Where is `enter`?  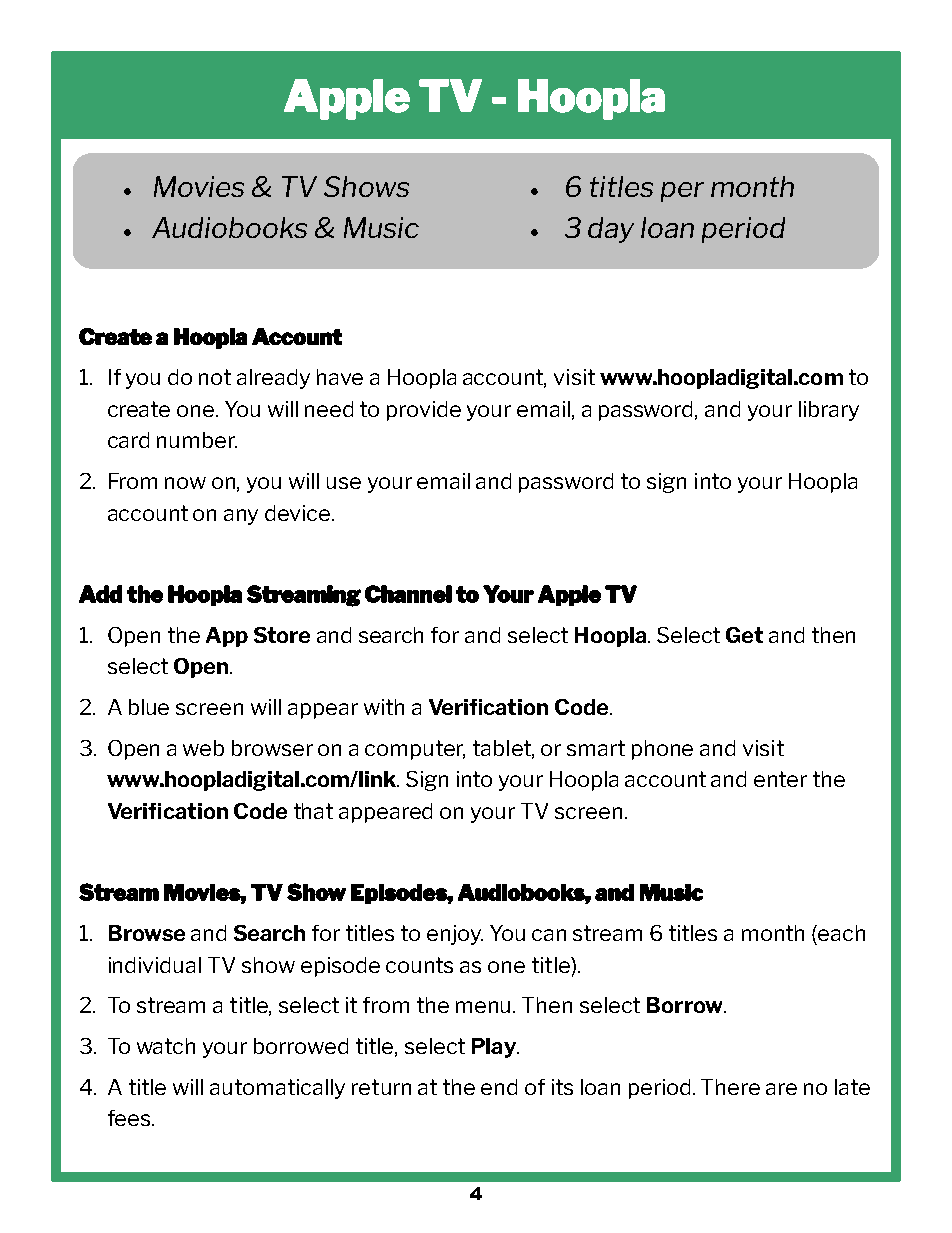
enter is located at coordinates (780, 779).
